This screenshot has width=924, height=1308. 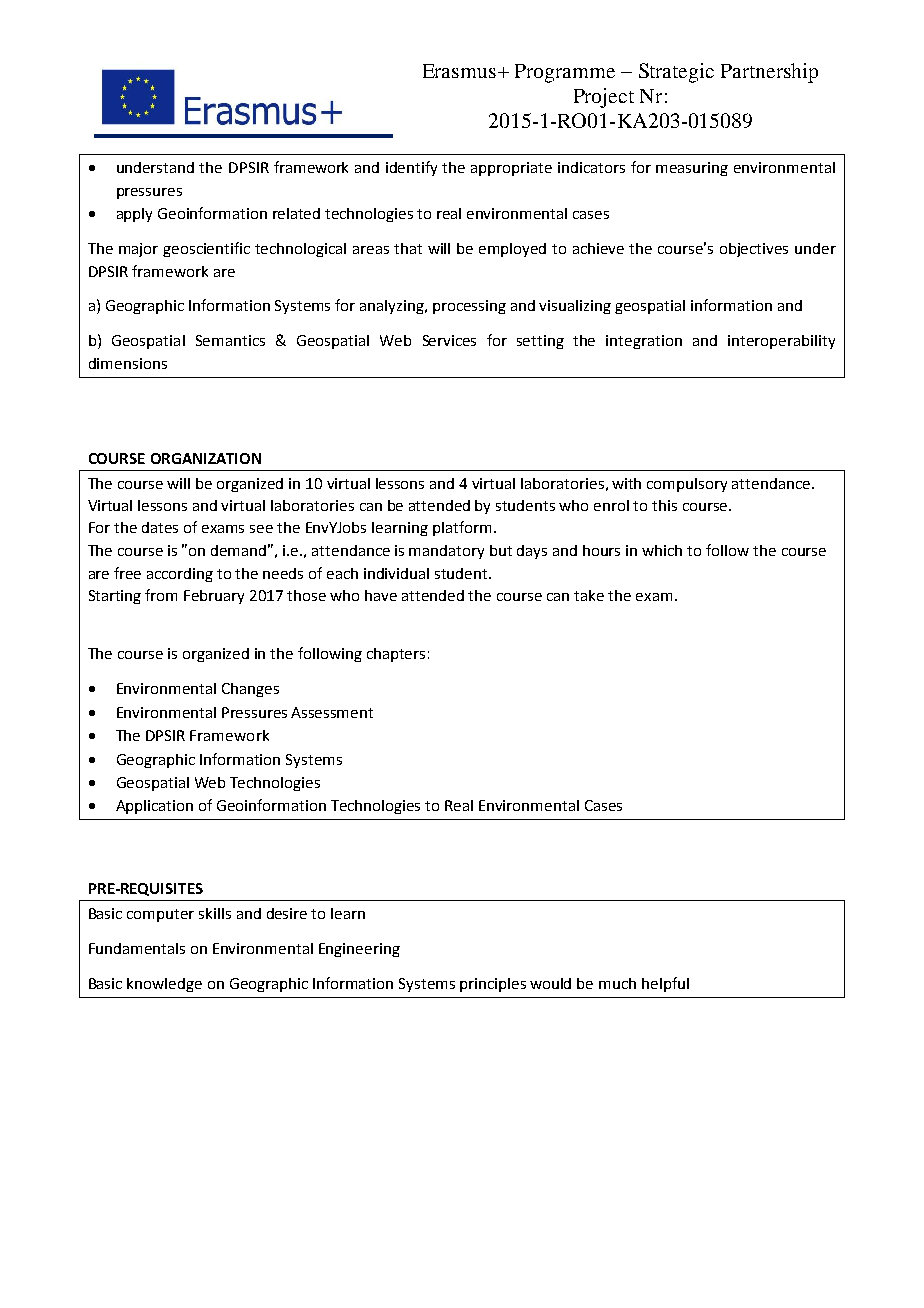 I want to click on knowledge, so click(x=164, y=985).
